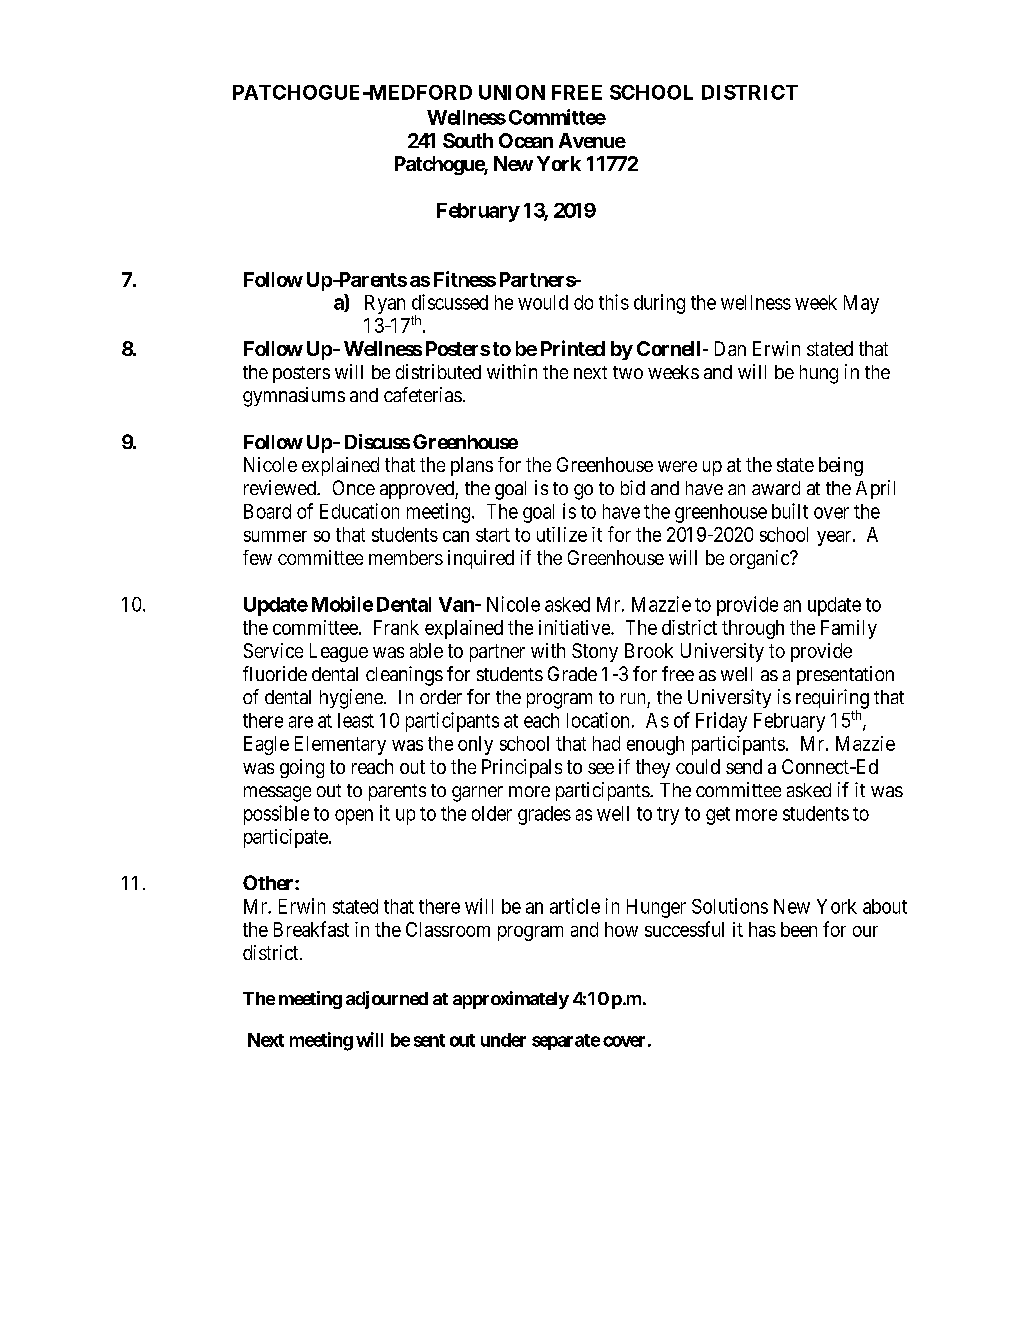  I want to click on approximately, so click(511, 1000).
